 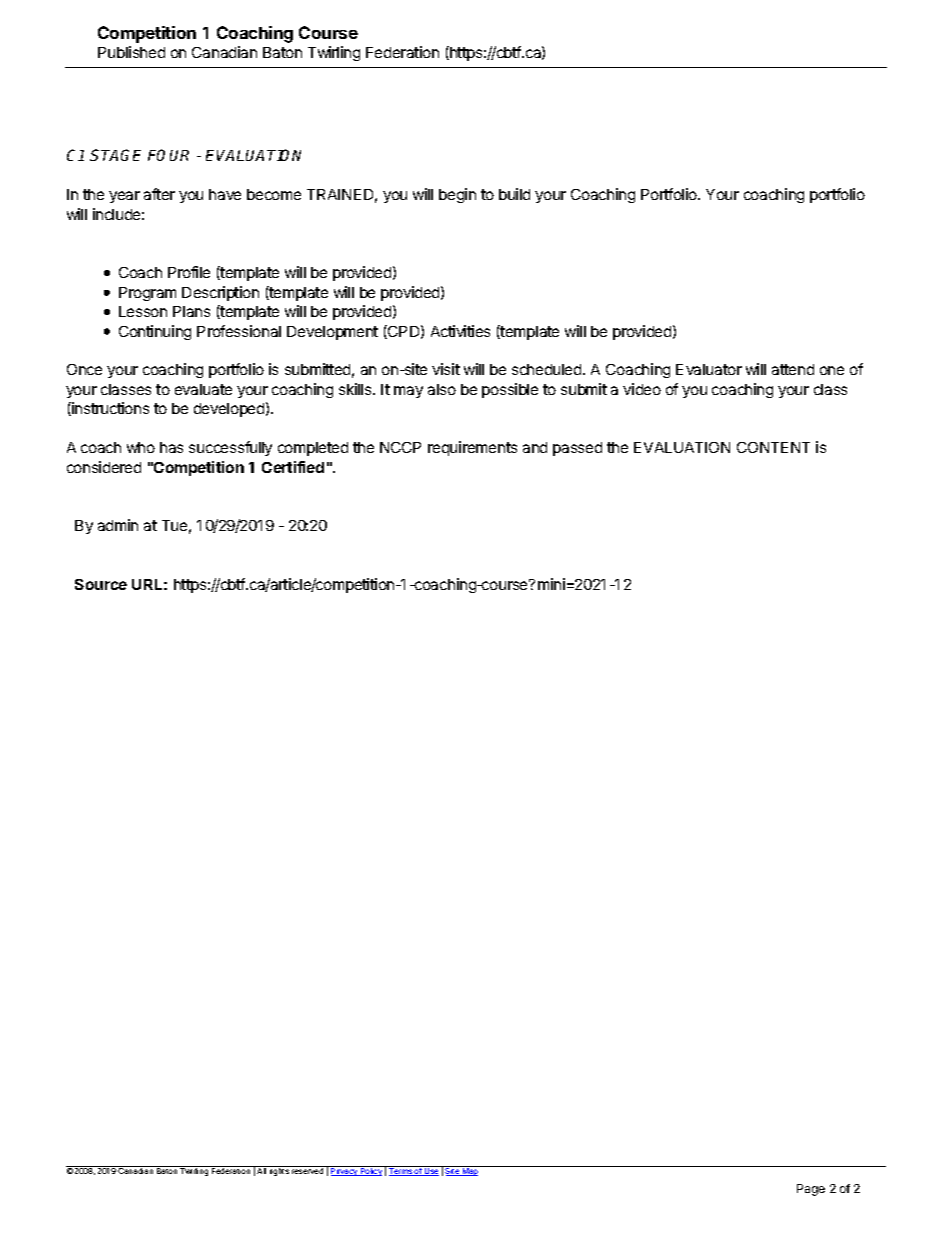 I want to click on Evaluator, so click(x=709, y=369).
